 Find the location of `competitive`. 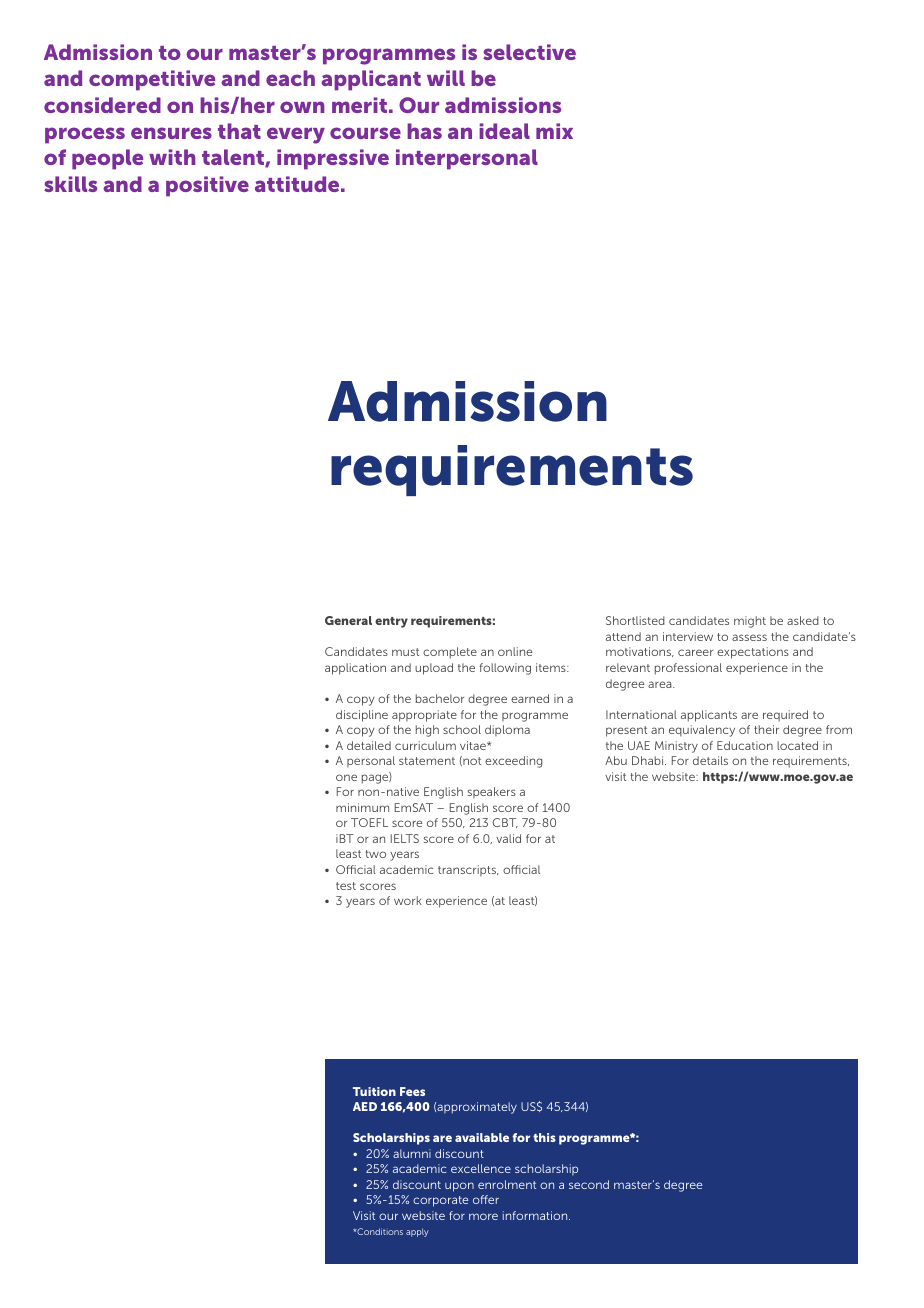

competitive is located at coordinates (152, 80).
